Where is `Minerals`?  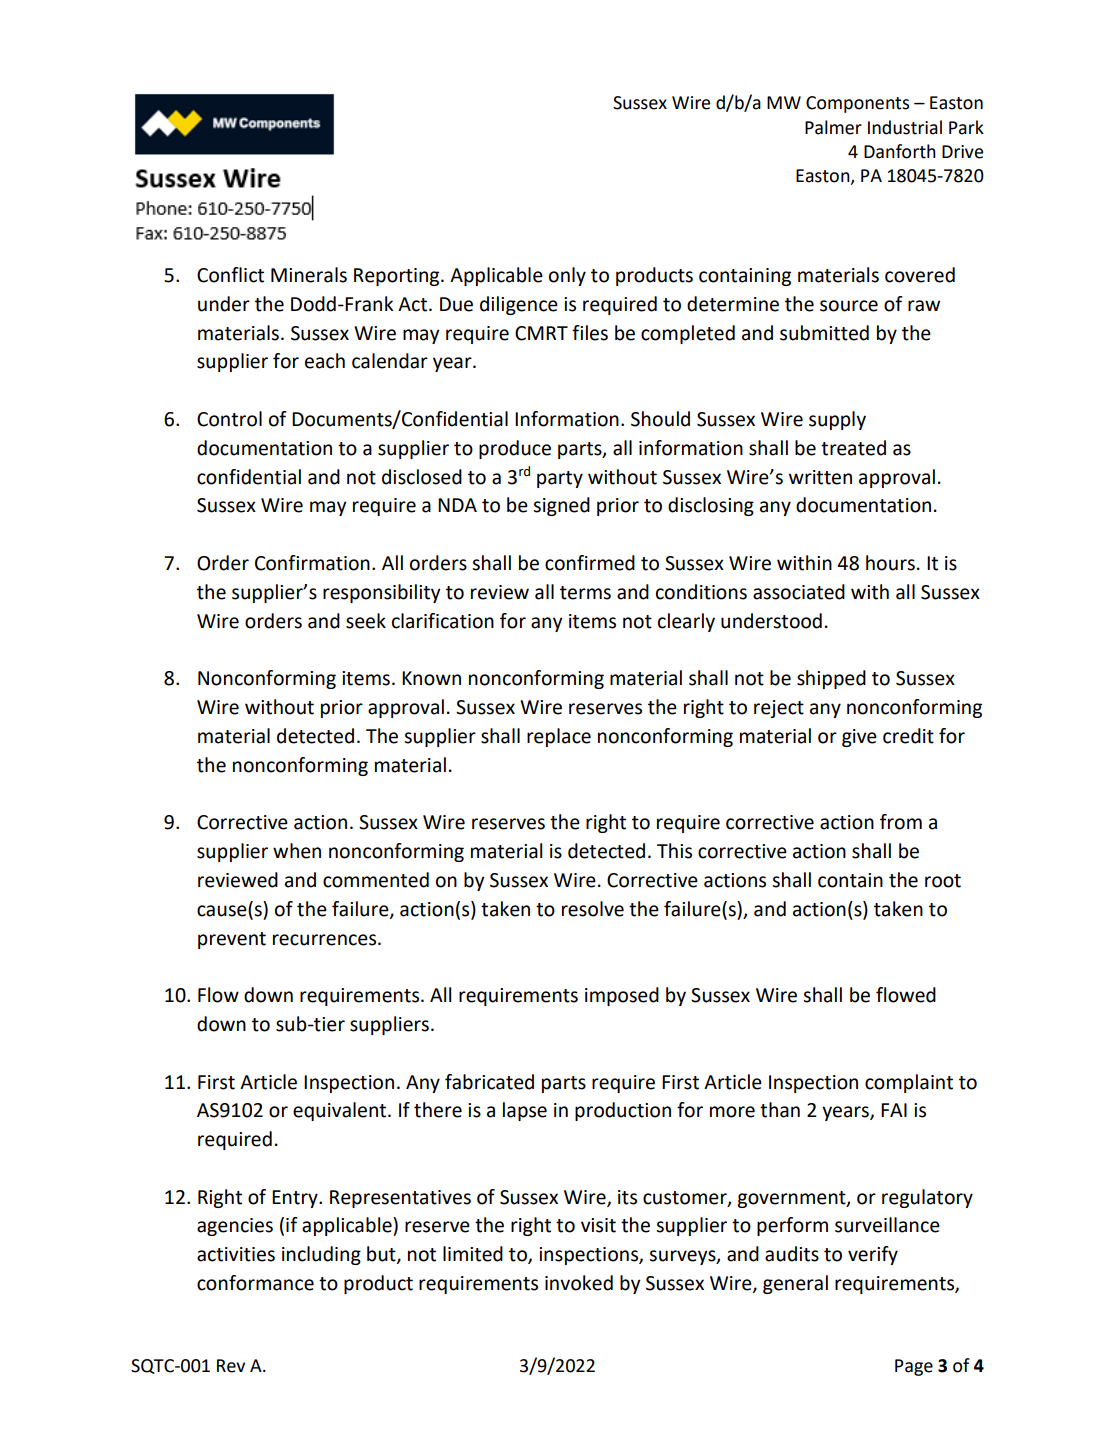 Minerals is located at coordinates (309, 275).
